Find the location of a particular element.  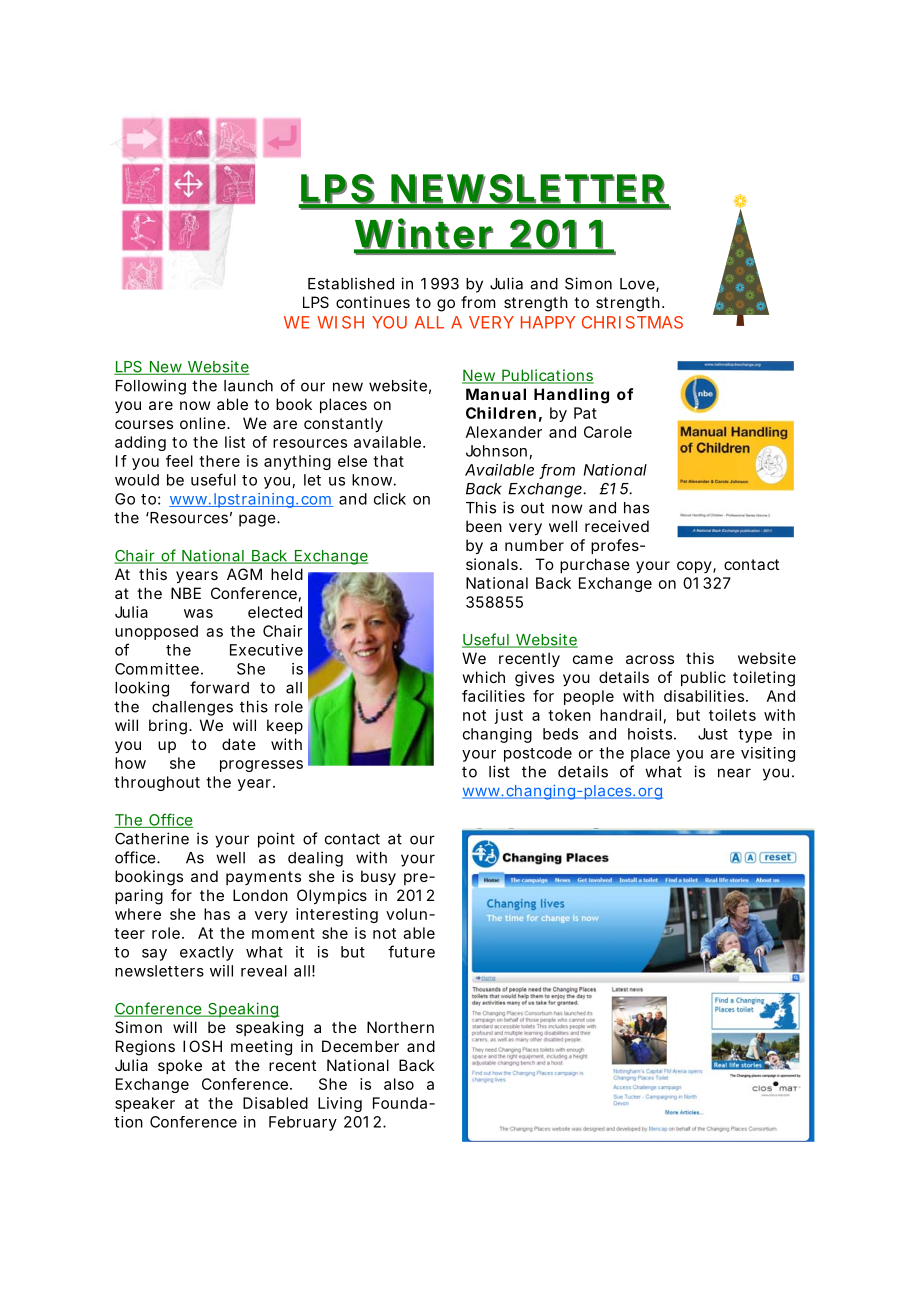

continues is located at coordinates (373, 302).
